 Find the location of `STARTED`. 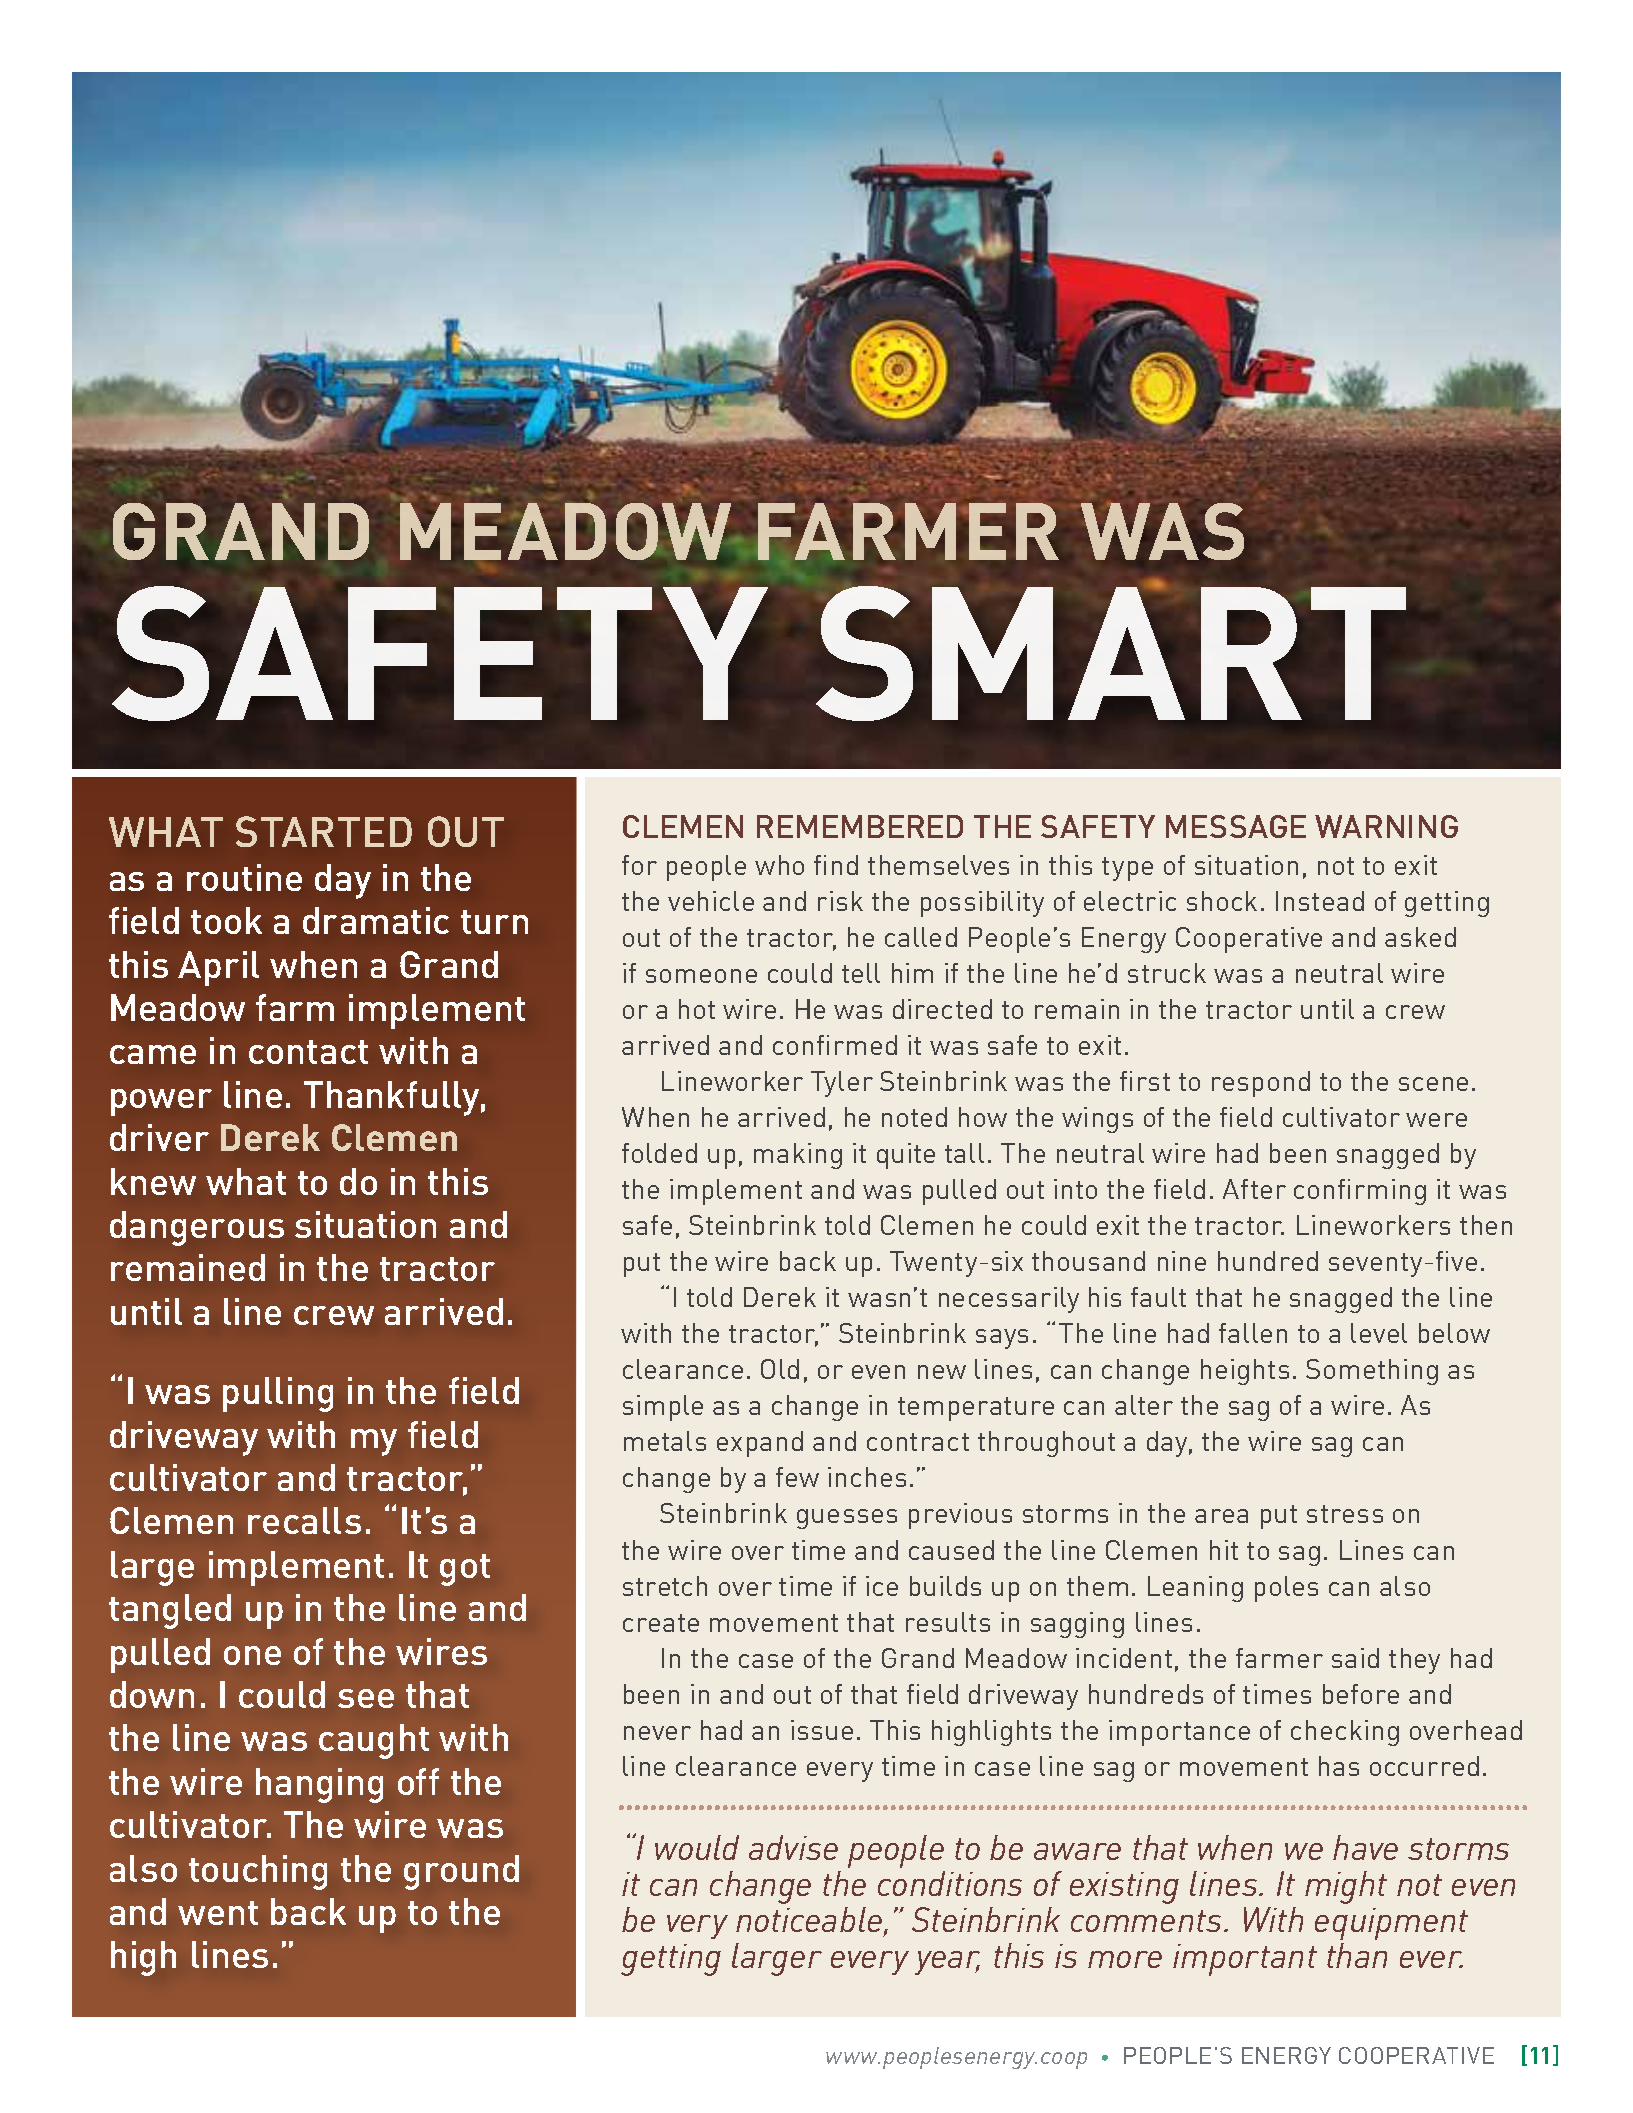

STARTED is located at coordinates (324, 831).
